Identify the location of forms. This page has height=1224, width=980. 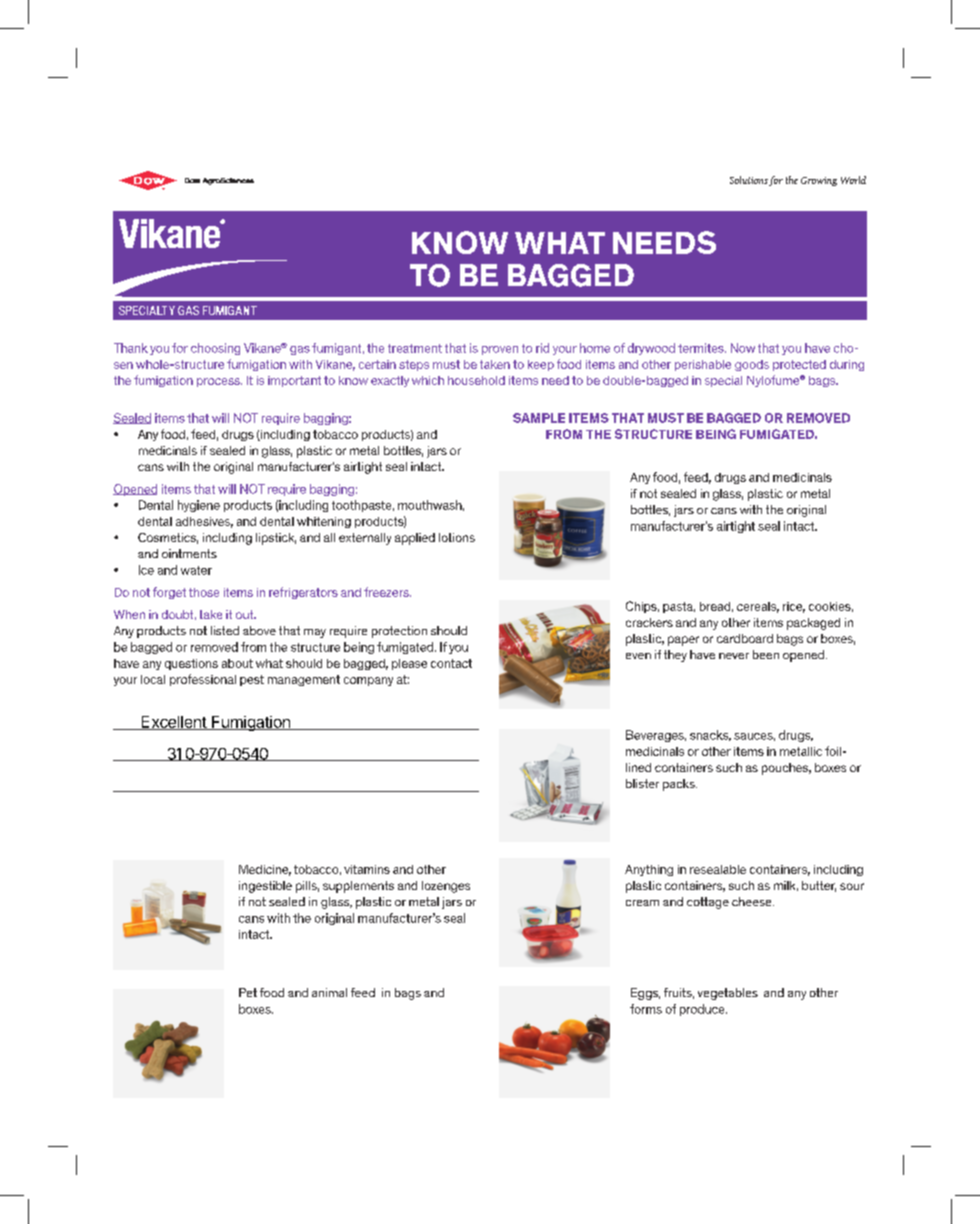
(646, 1009).
